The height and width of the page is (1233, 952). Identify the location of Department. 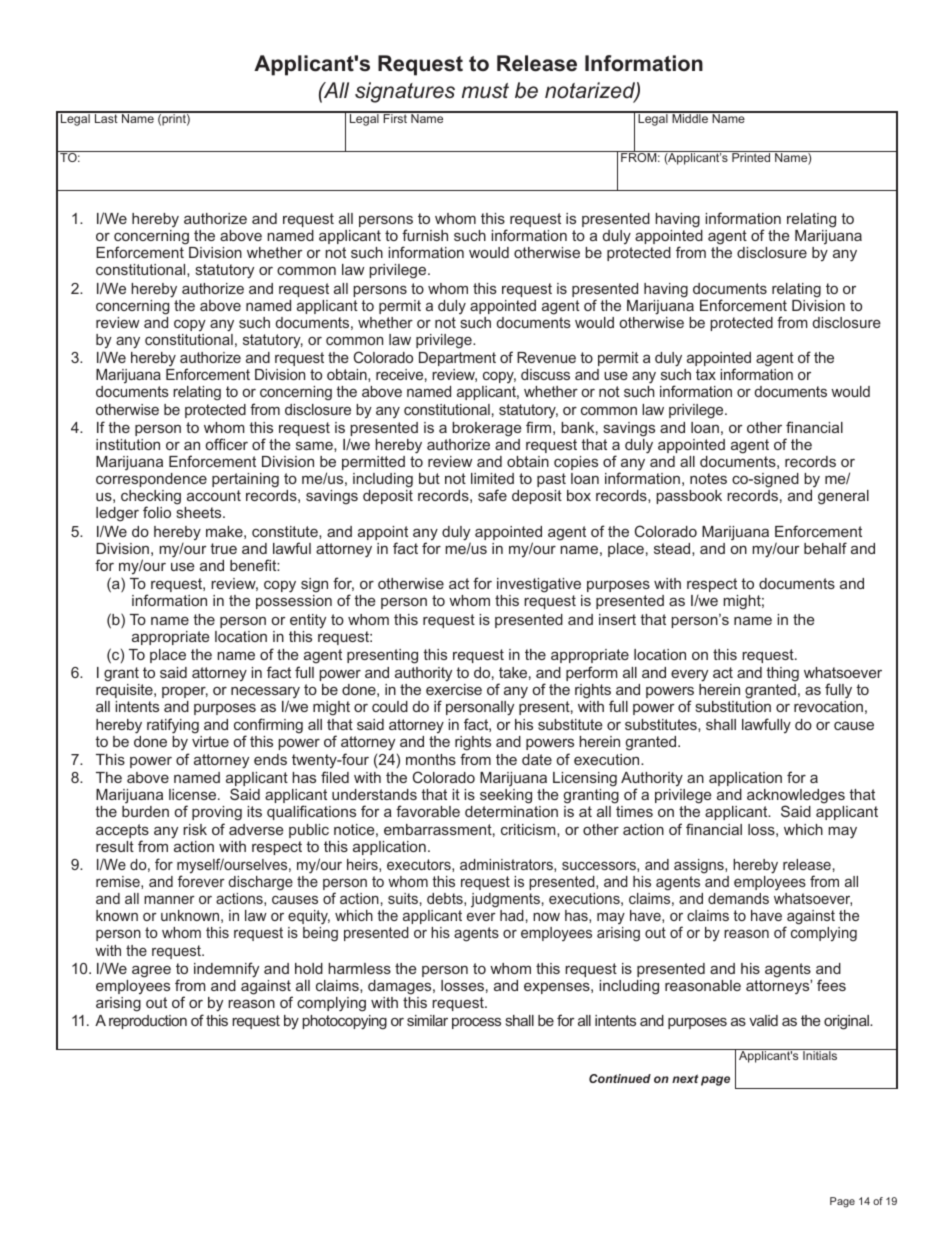
(457, 359).
